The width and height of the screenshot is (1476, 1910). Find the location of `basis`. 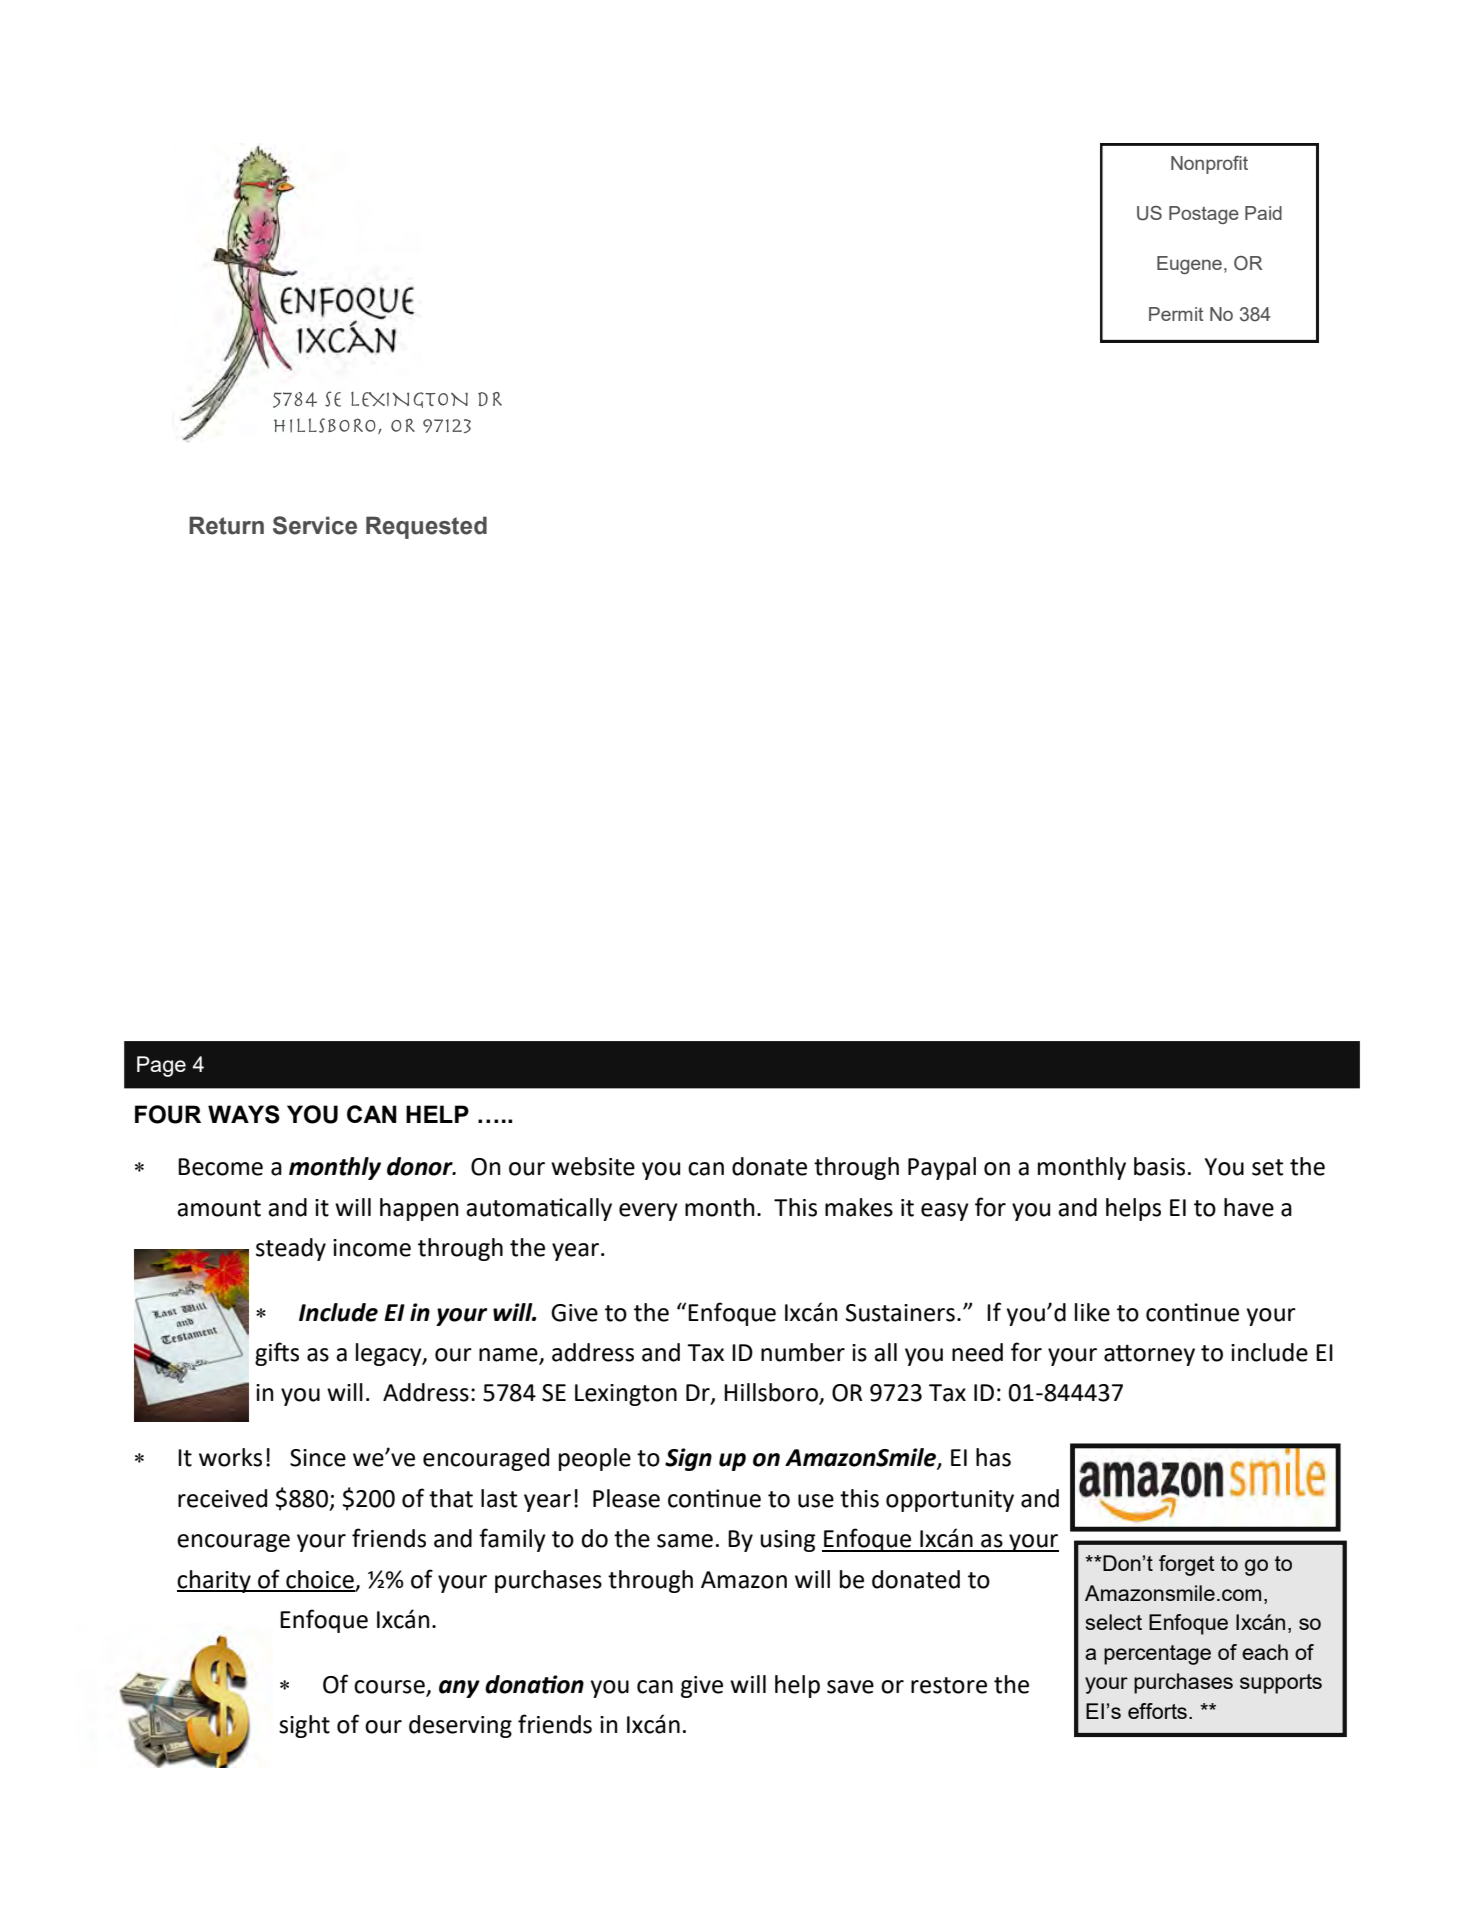

basis is located at coordinates (1159, 1166).
